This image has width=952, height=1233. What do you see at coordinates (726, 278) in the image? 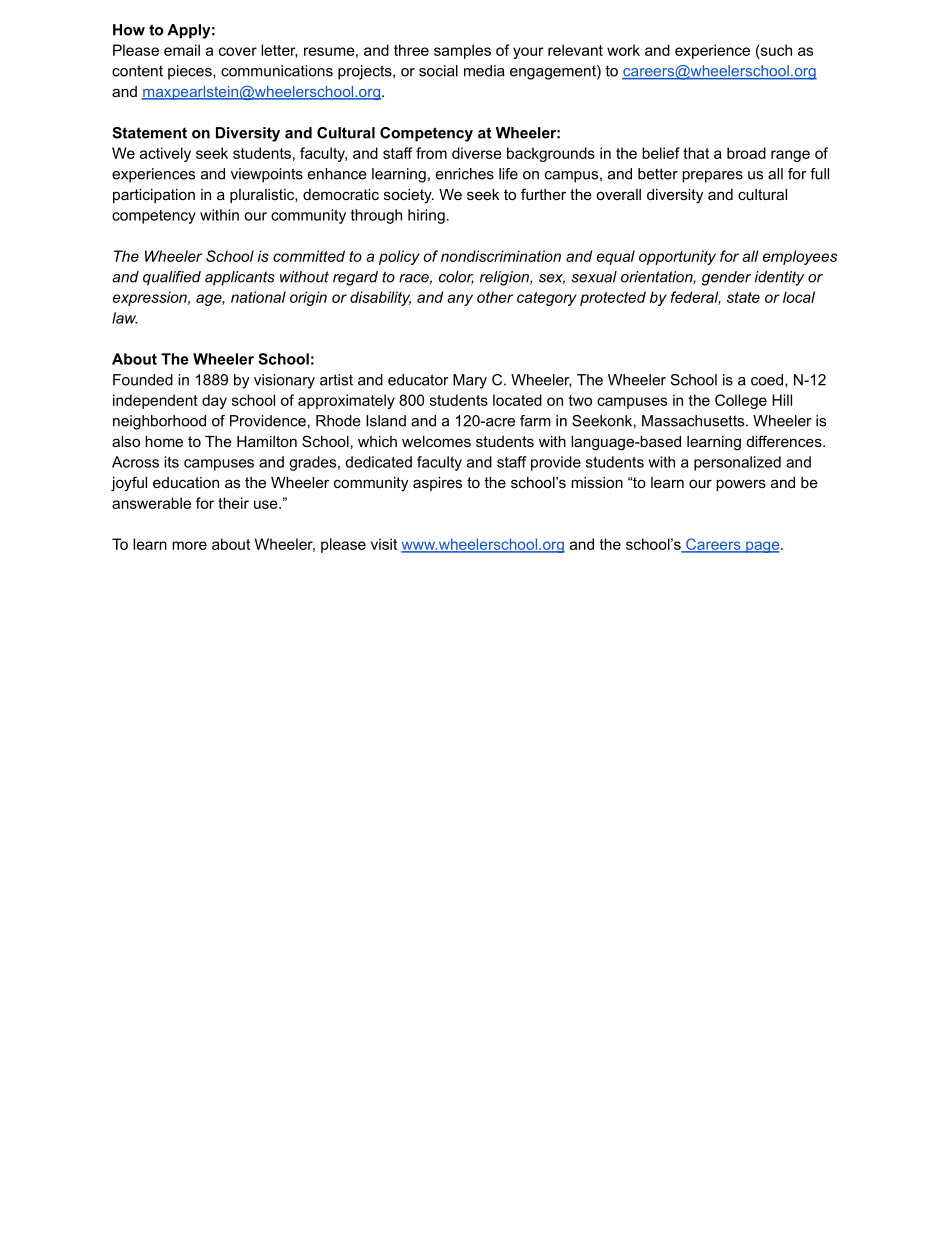
I see `gender` at bounding box center [726, 278].
